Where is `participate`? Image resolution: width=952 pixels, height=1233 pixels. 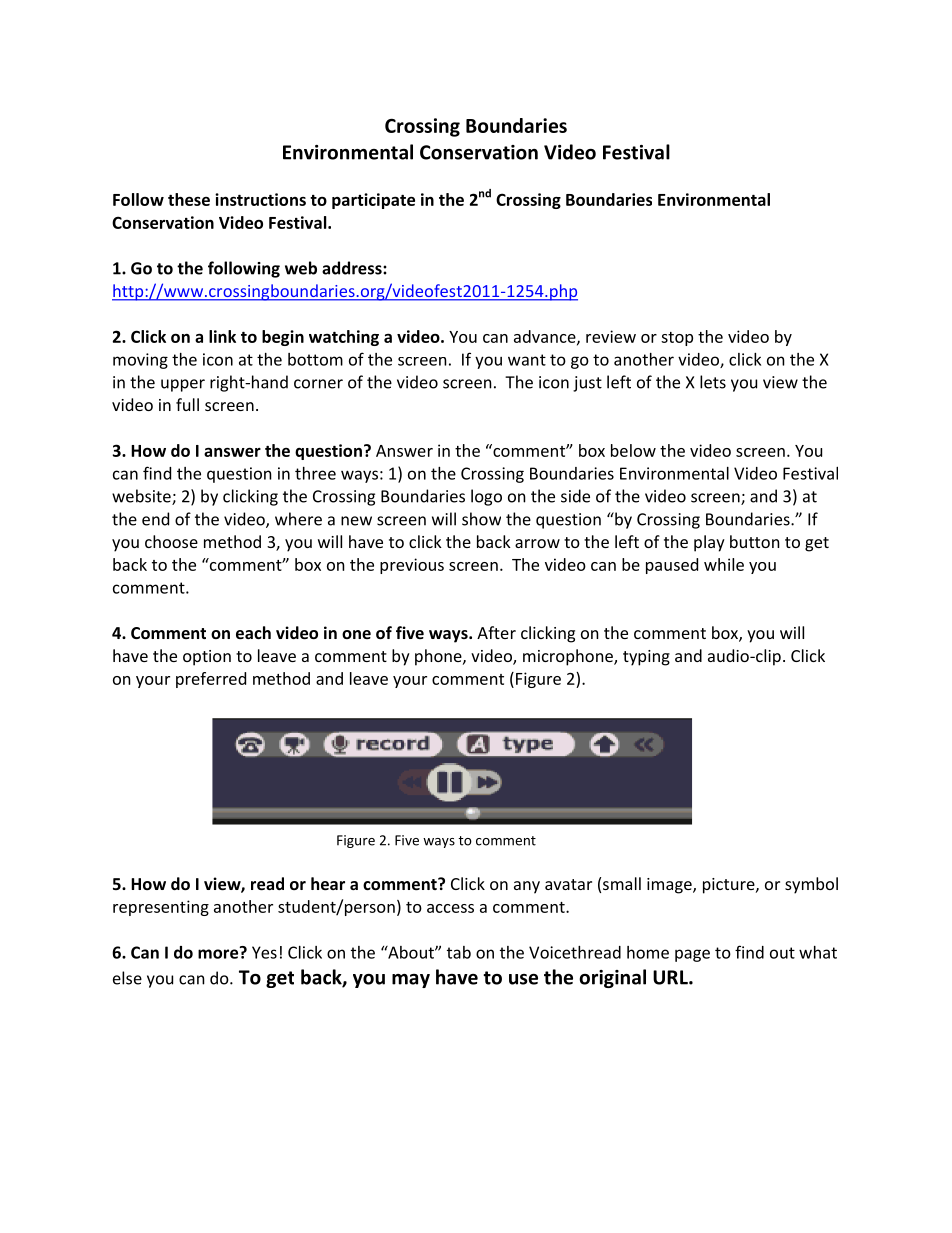 participate is located at coordinates (373, 201).
